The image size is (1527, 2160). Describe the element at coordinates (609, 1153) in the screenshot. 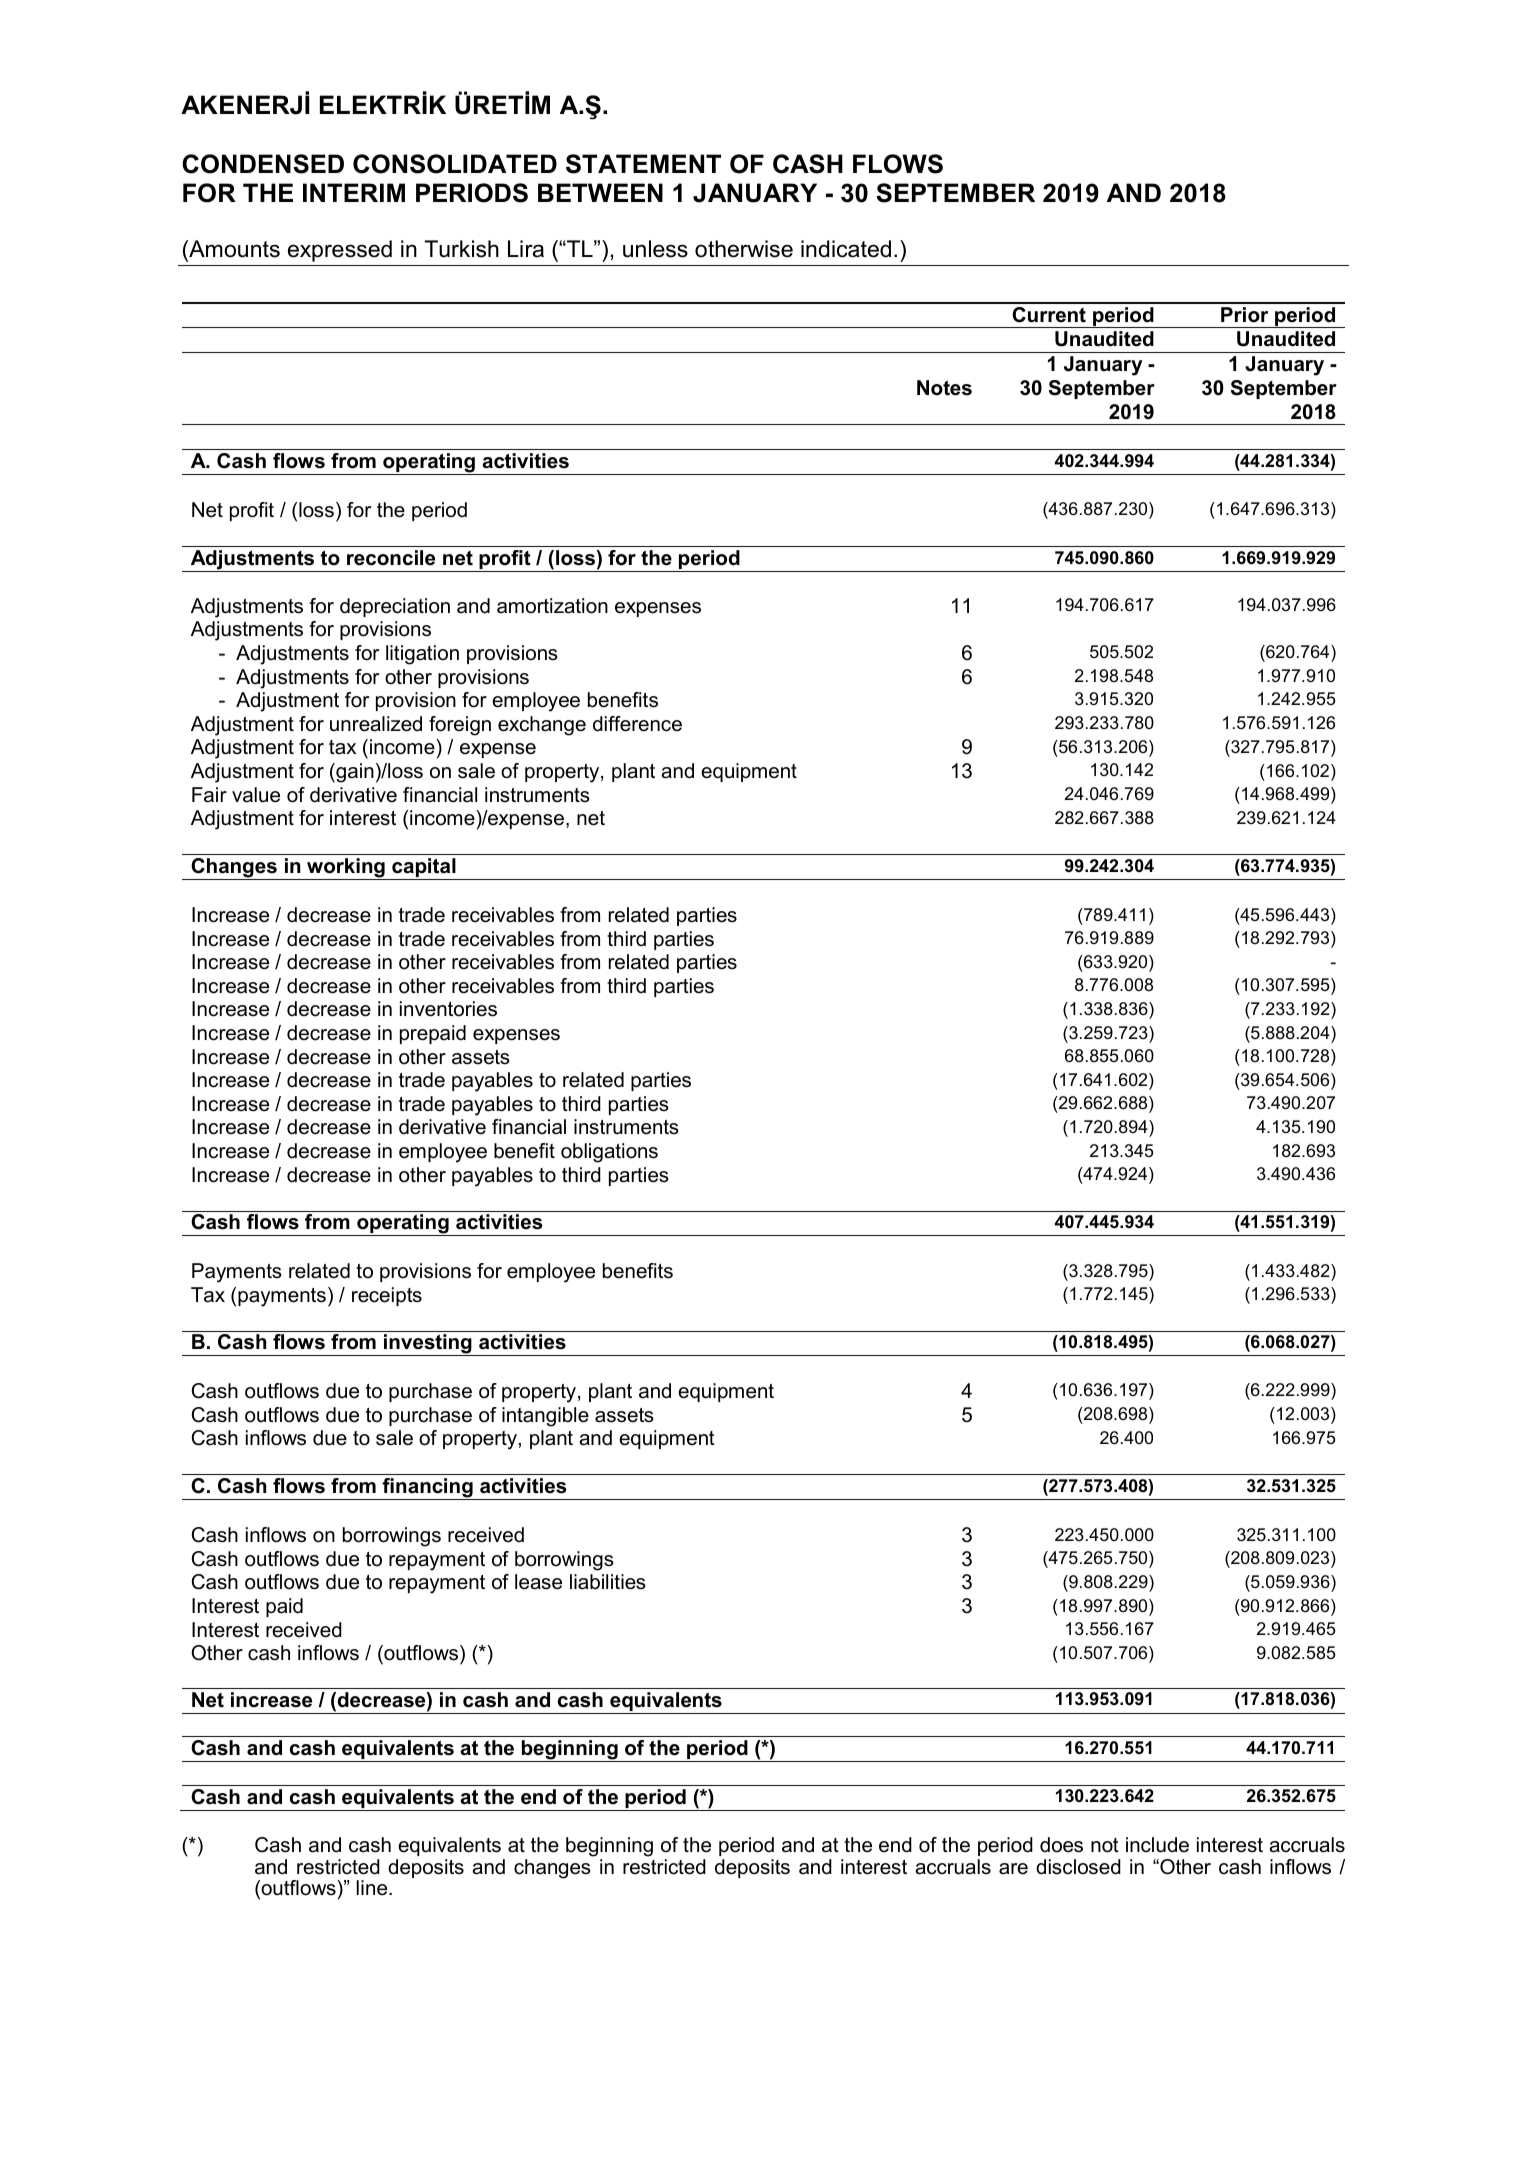

I see `obligations` at that location.
